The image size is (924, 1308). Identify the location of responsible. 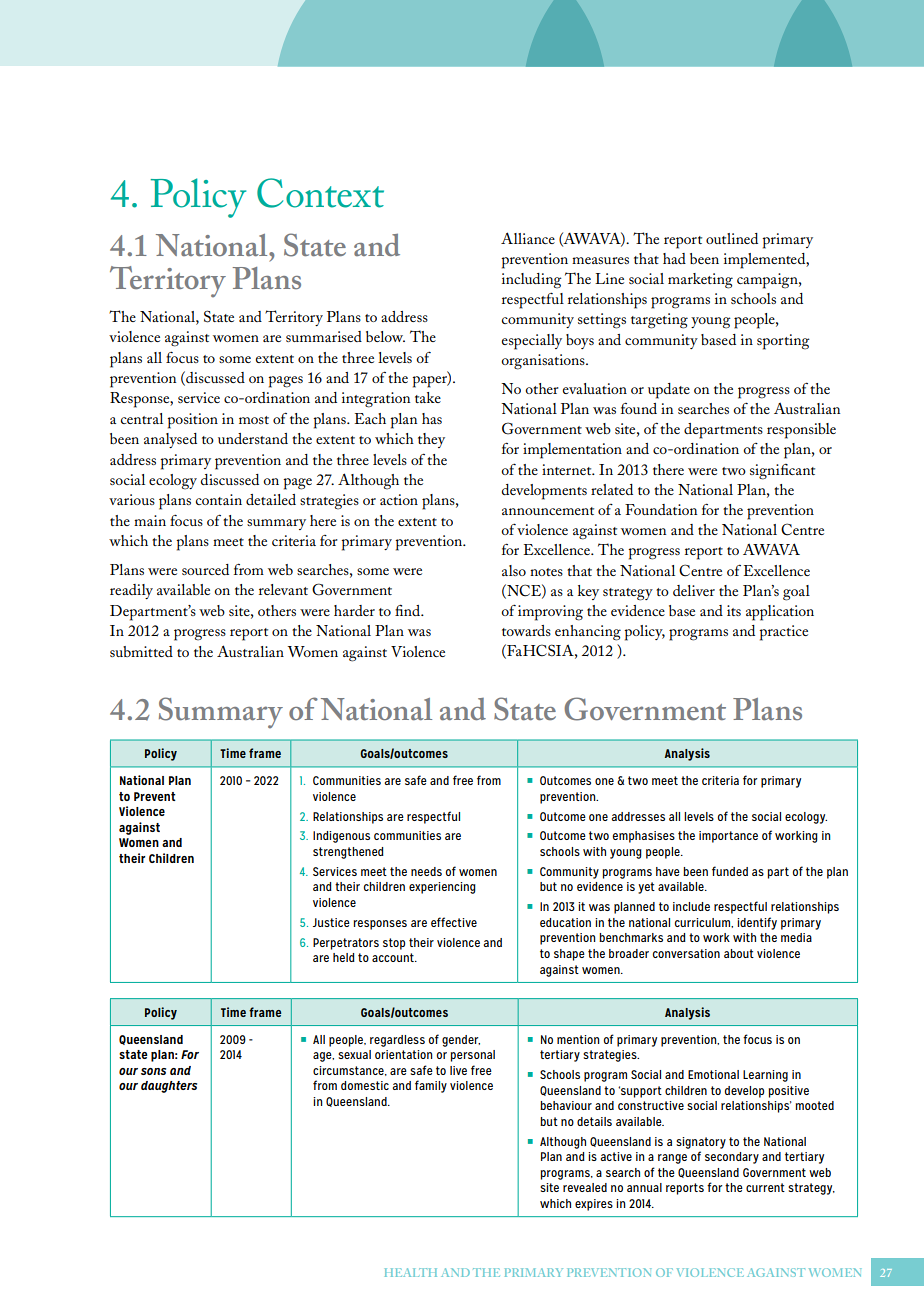
(801, 431).
